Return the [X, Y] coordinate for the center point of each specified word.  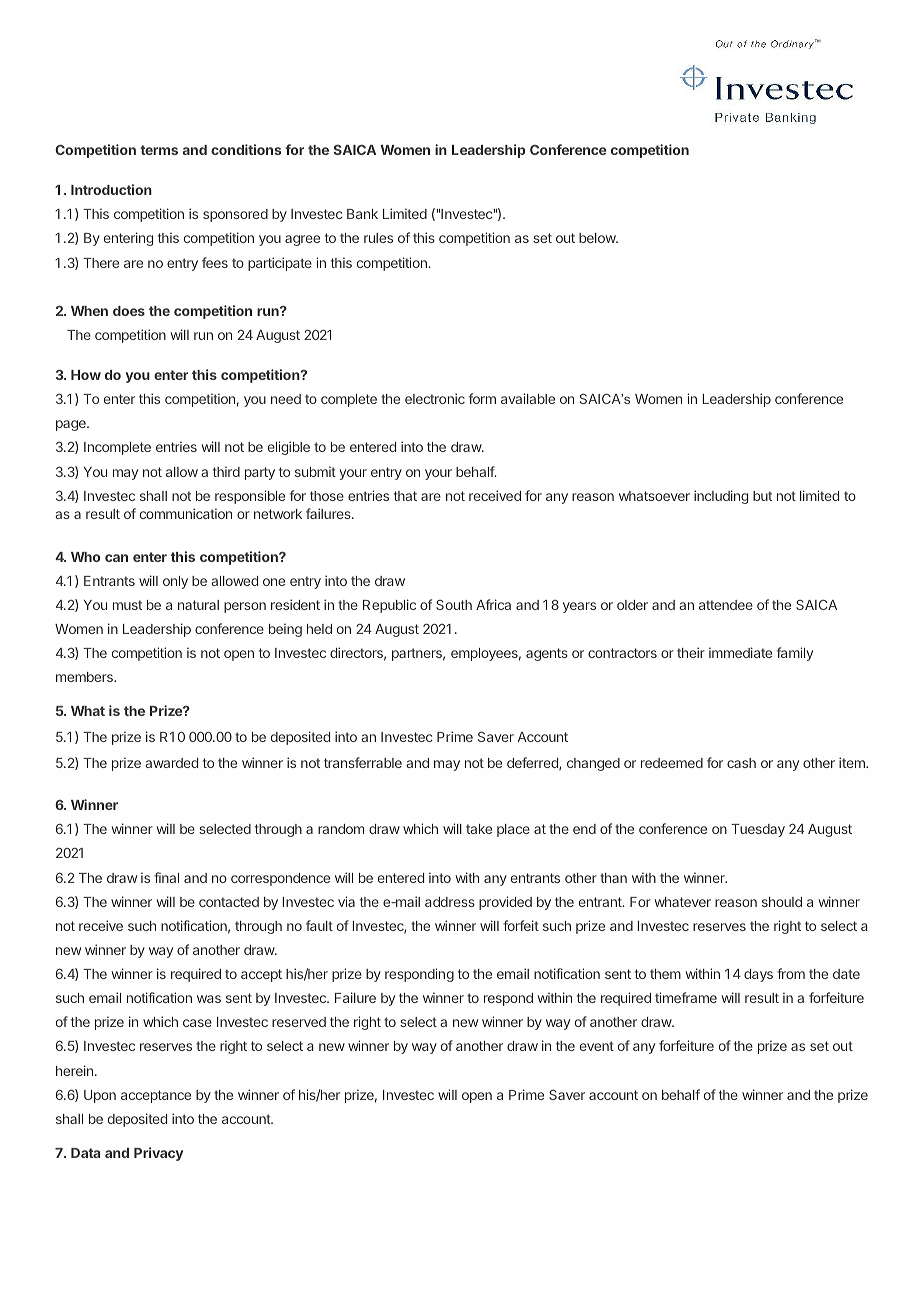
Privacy [158, 1154]
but [762, 496]
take [479, 829]
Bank [362, 214]
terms [159, 150]
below [598, 238]
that [405, 496]
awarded [171, 763]
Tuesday [758, 830]
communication [186, 513]
